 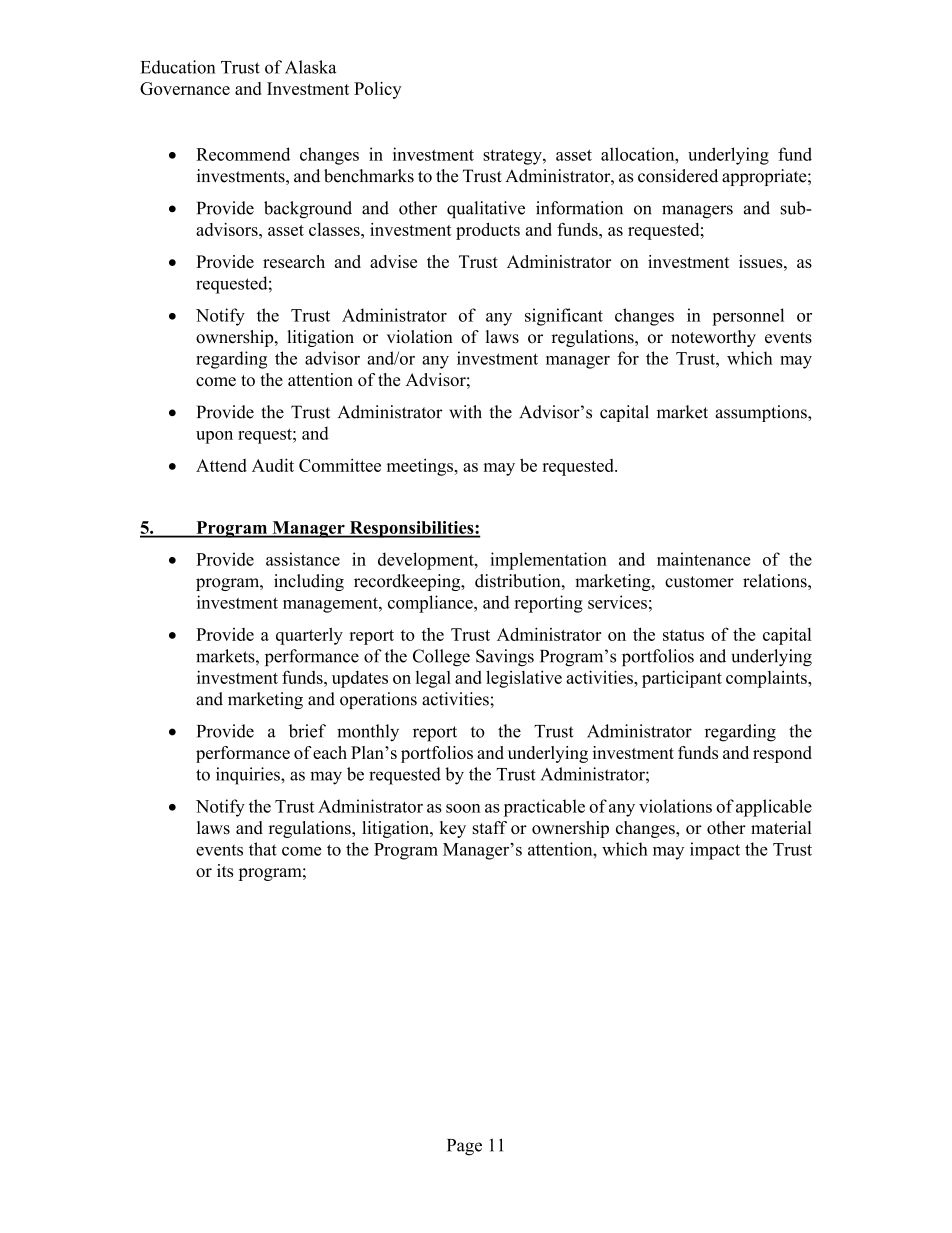 I want to click on inquiries, so click(x=249, y=776).
